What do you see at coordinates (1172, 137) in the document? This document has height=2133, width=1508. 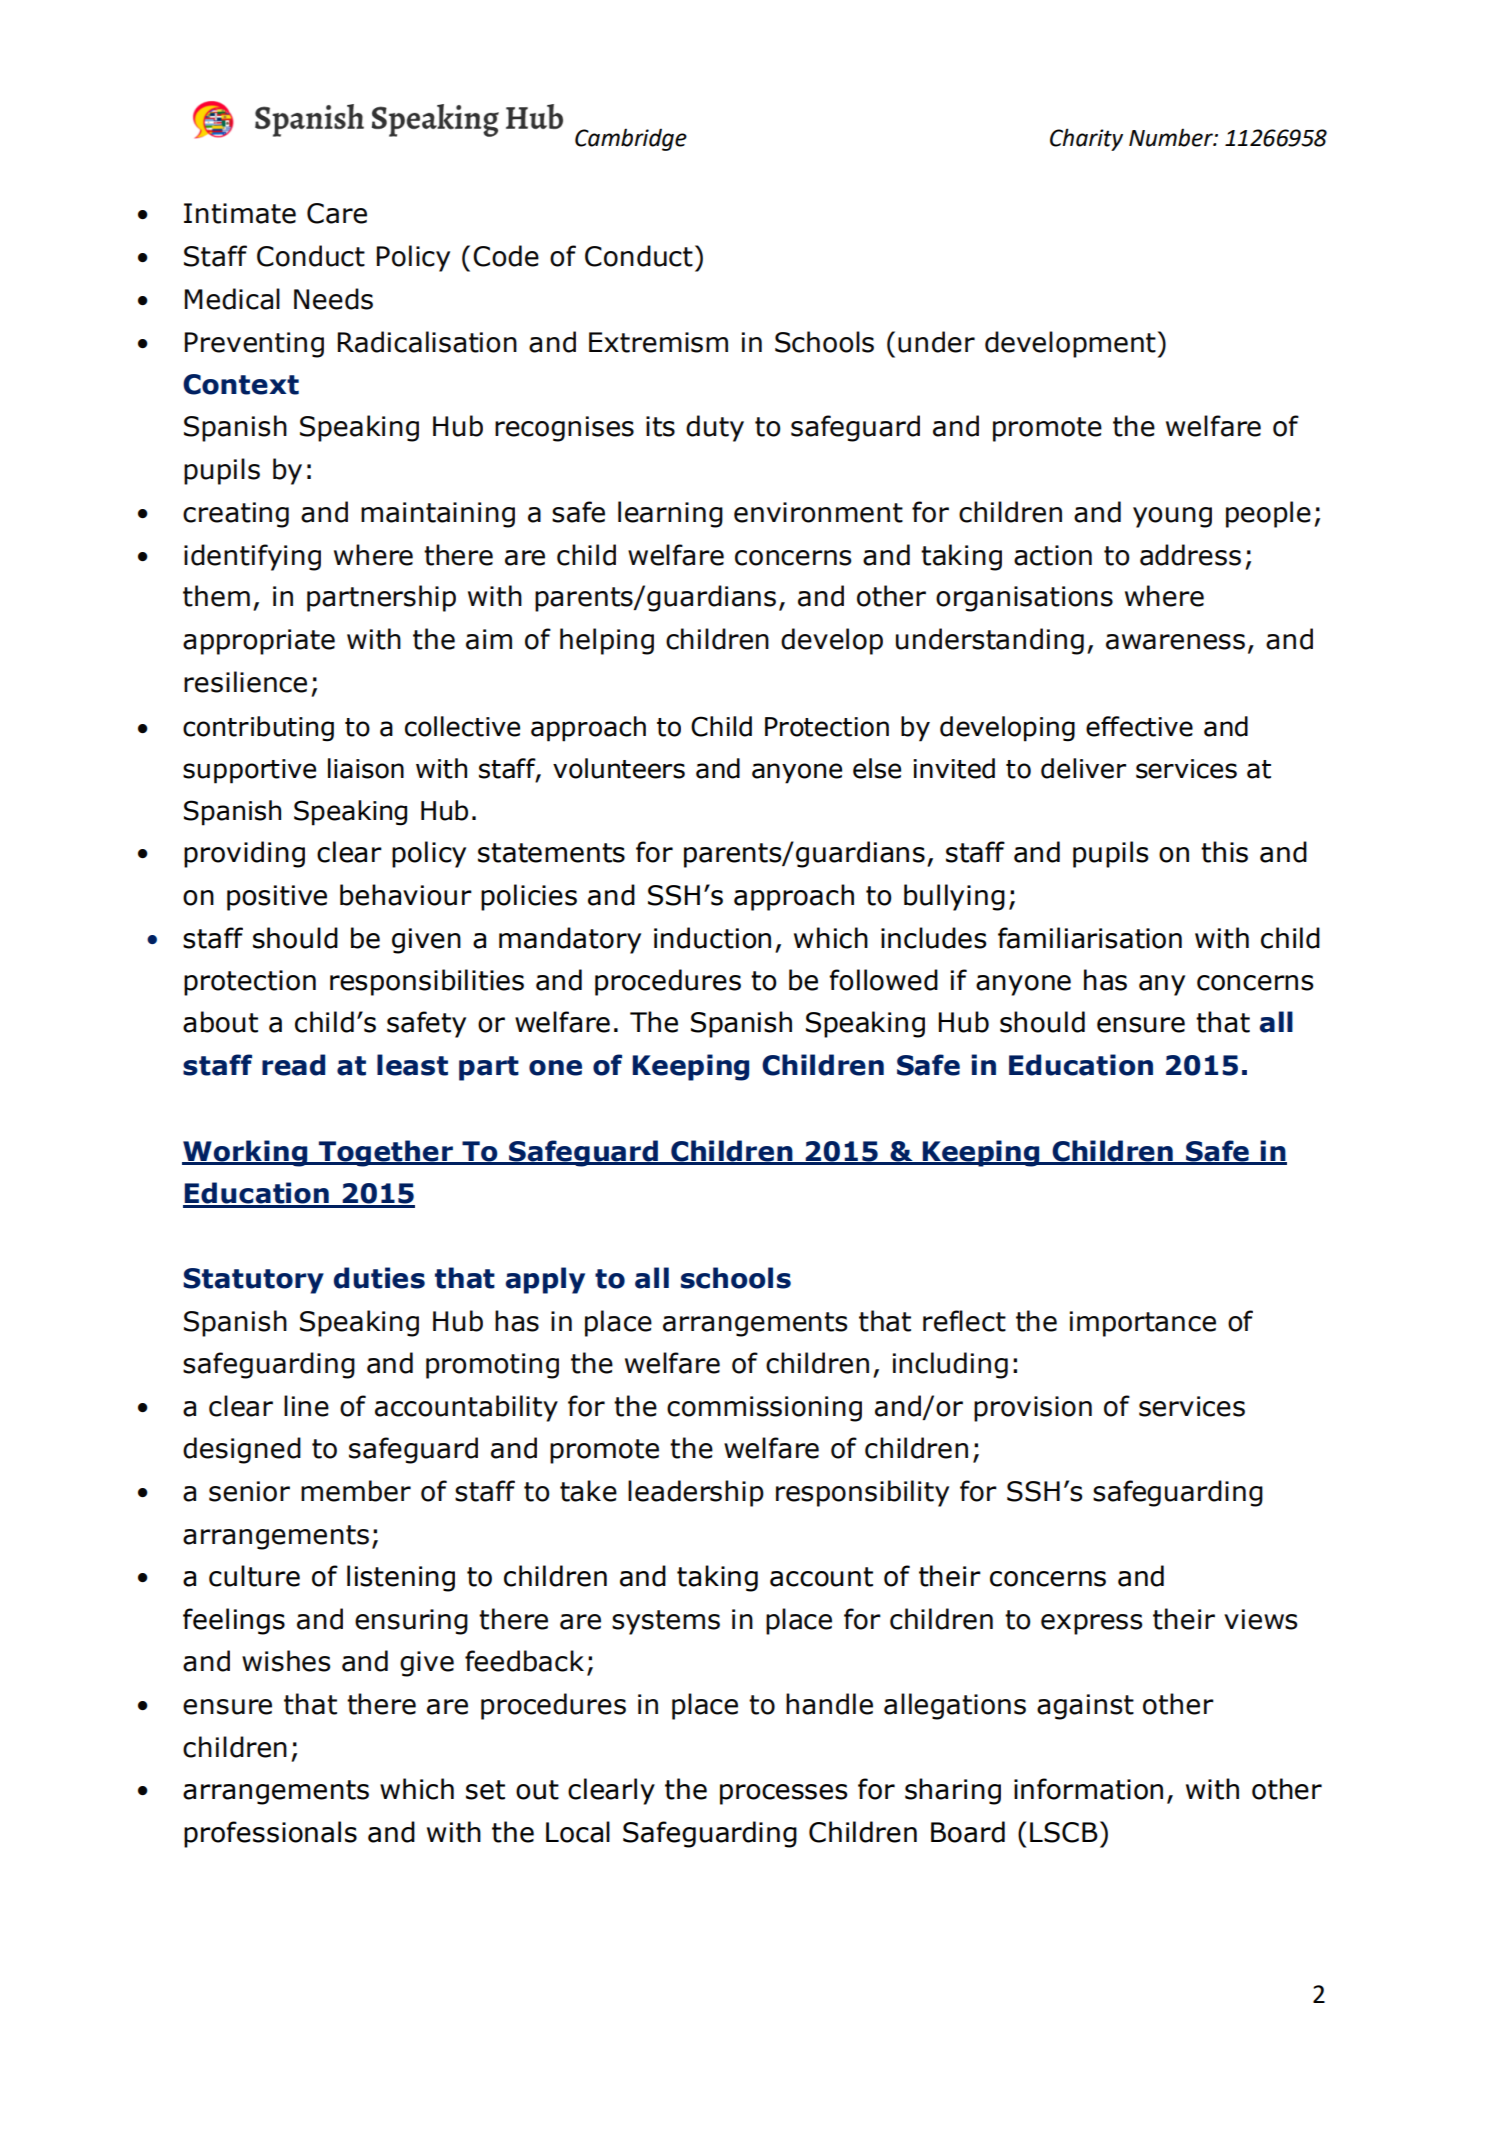 I see `Number` at bounding box center [1172, 137].
